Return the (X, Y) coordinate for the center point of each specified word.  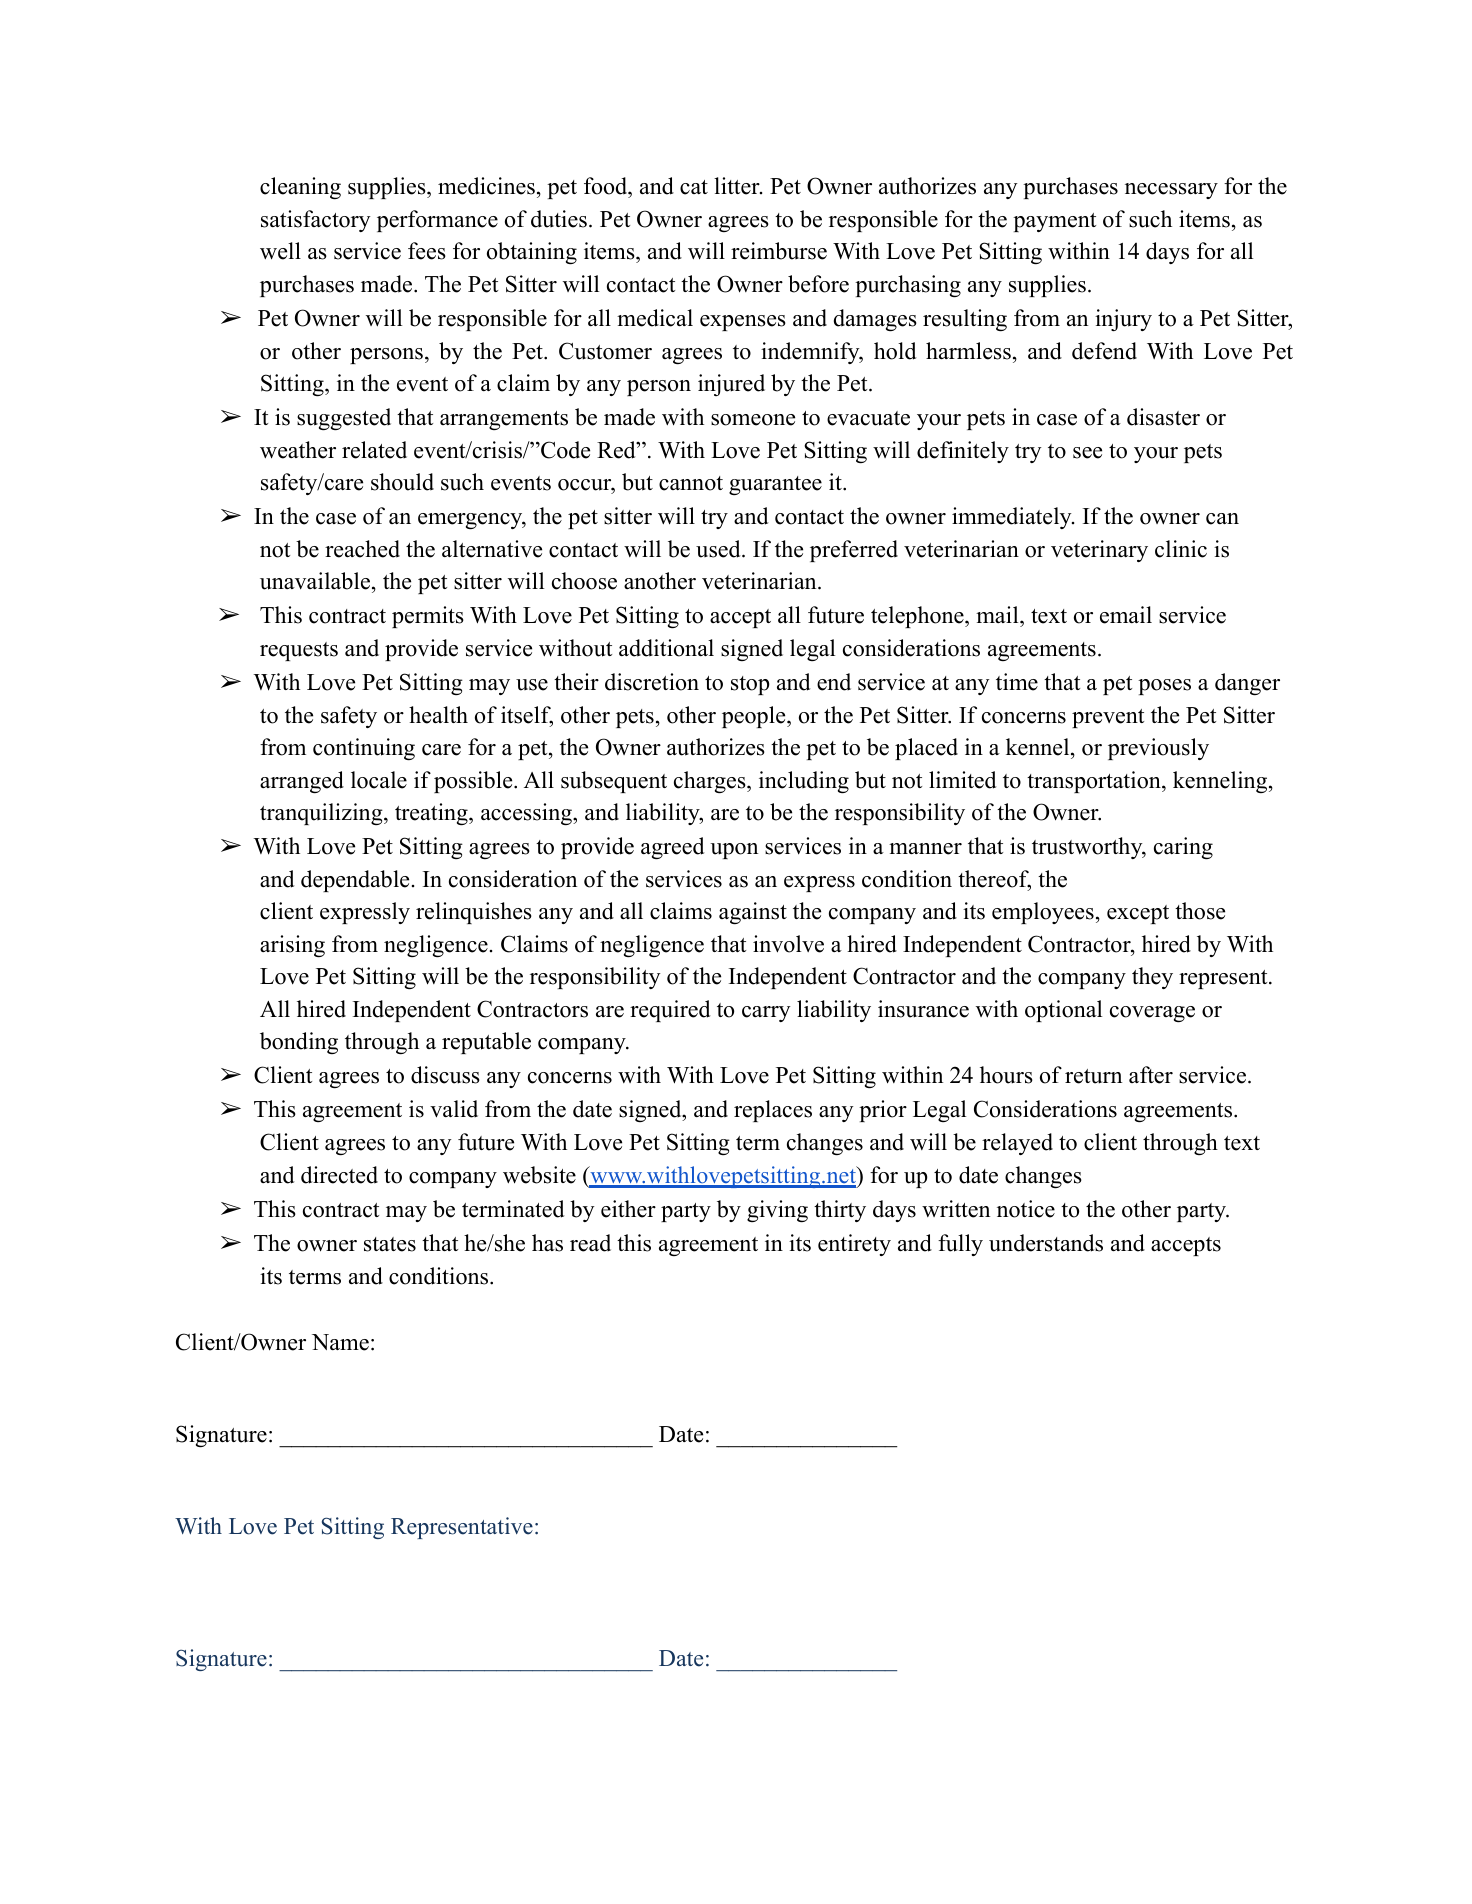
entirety (854, 1245)
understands (1046, 1243)
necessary (1171, 191)
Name (340, 1342)
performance (437, 221)
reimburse (779, 251)
